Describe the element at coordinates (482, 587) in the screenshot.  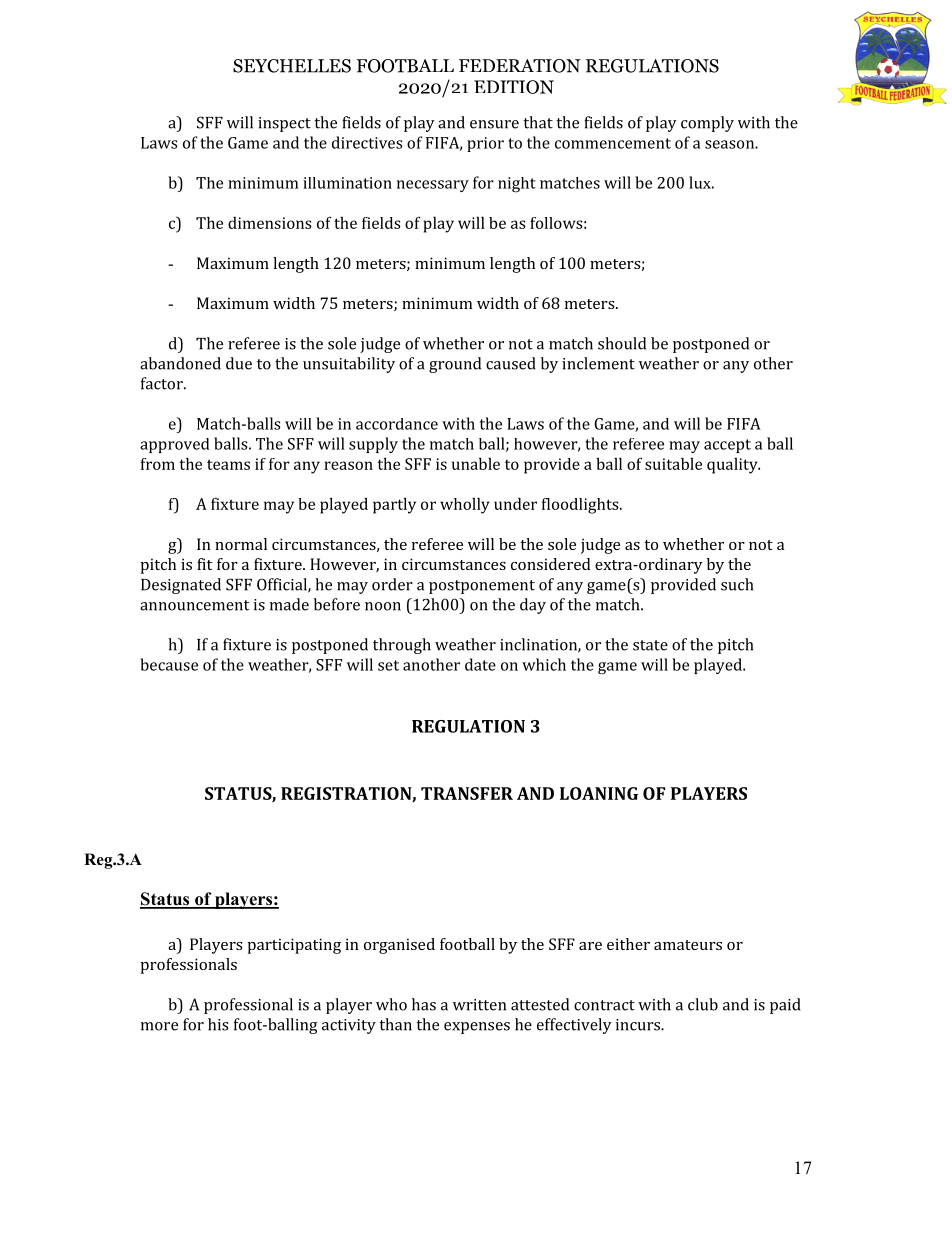
I see `postponement` at that location.
